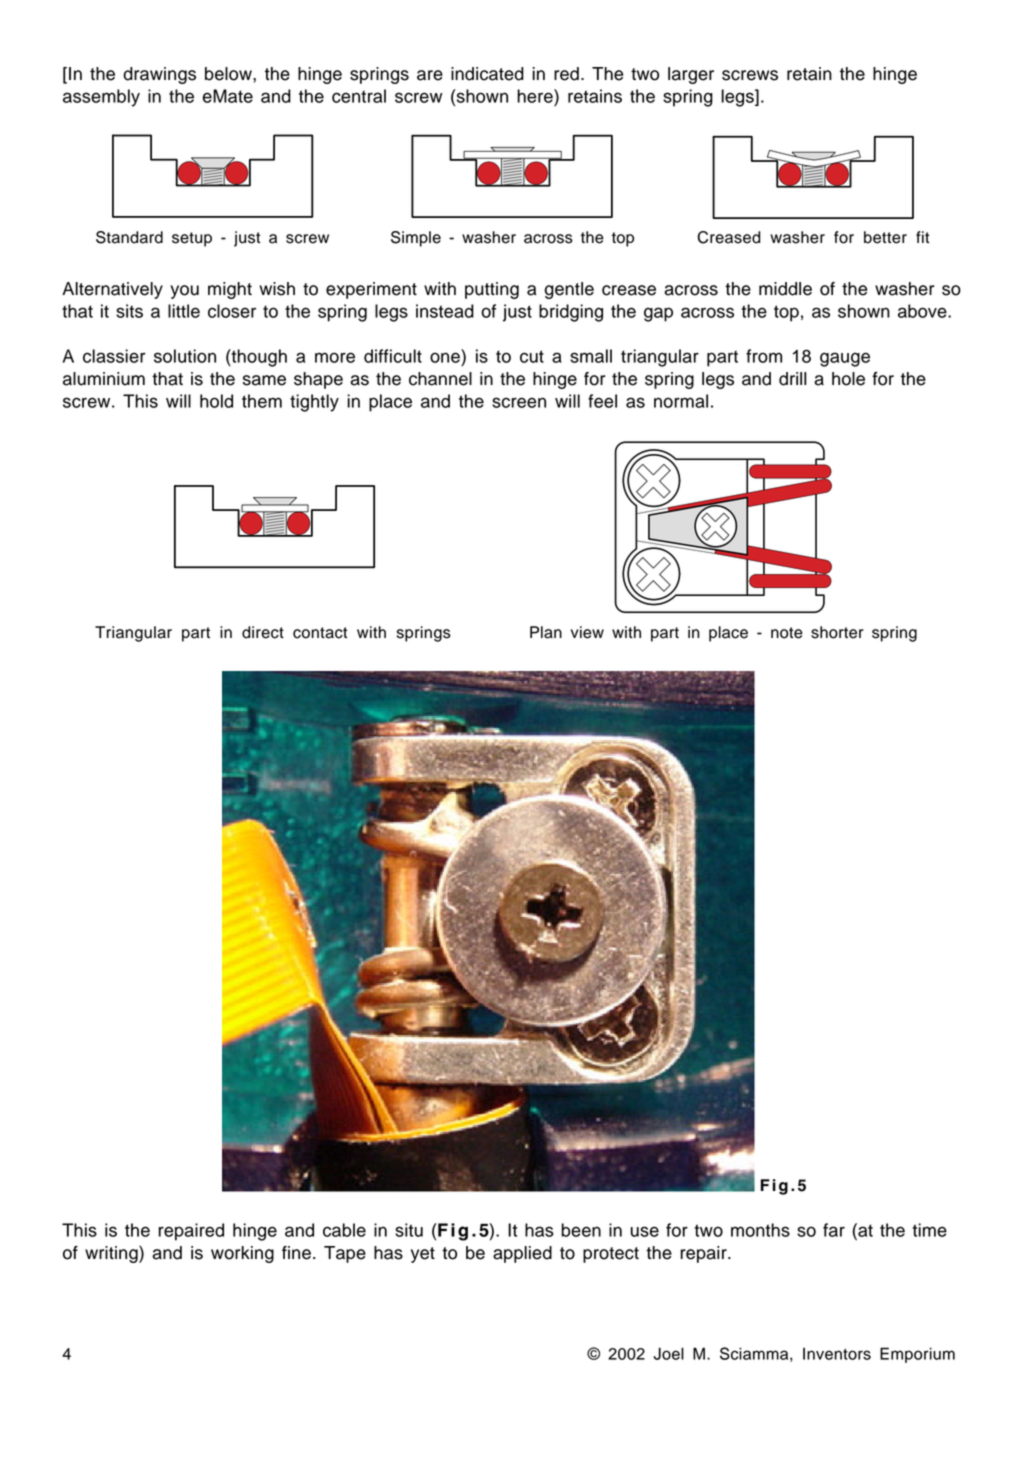 This screenshot has height=1460, width=1032. Describe the element at coordinates (522, 1254) in the screenshot. I see `applied` at that location.
